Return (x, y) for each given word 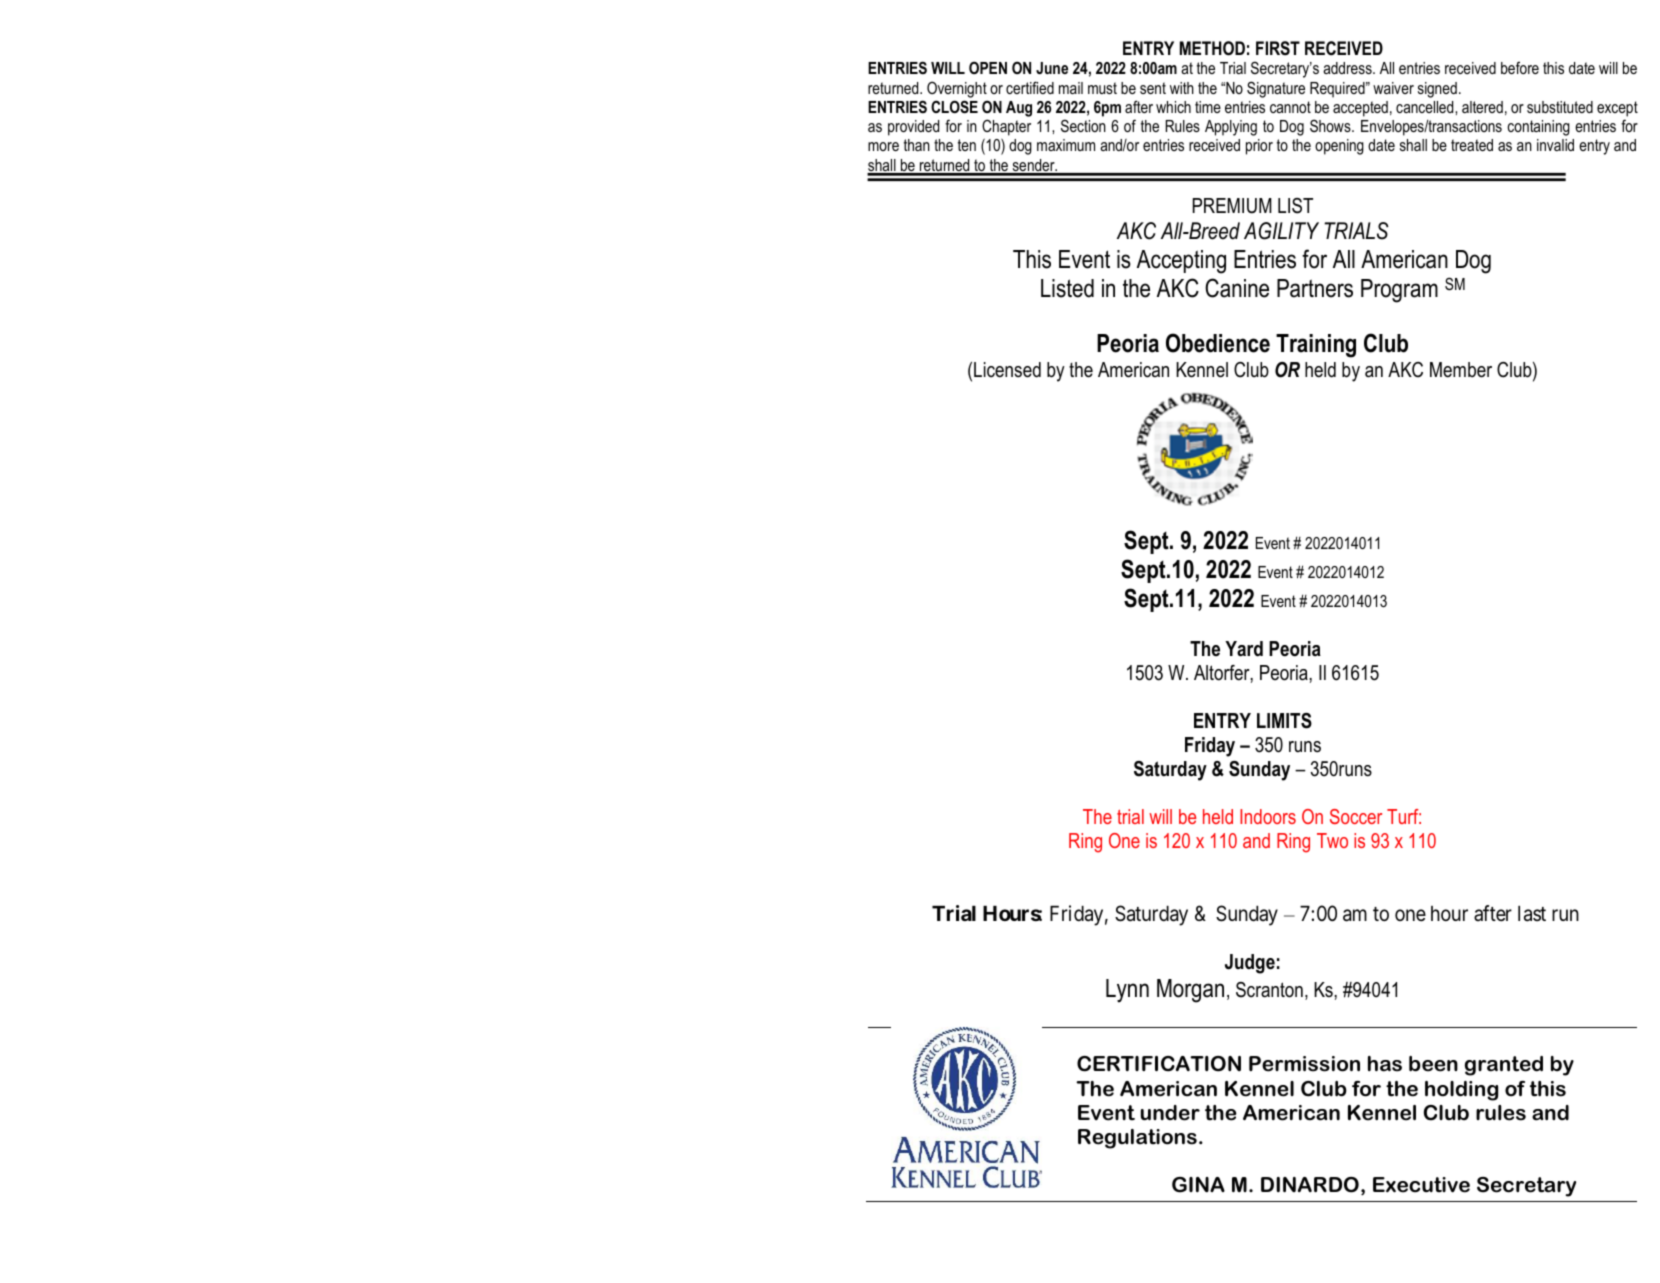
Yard (1244, 649)
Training (1316, 346)
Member (1461, 370)
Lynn (1127, 991)
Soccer (1356, 816)
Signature (1276, 89)
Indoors (1268, 816)
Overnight (957, 89)
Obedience (1218, 343)
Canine (1237, 288)
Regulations (1137, 1139)
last (1532, 914)
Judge (1250, 964)
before (1520, 67)
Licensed (1007, 370)
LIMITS (1284, 721)
